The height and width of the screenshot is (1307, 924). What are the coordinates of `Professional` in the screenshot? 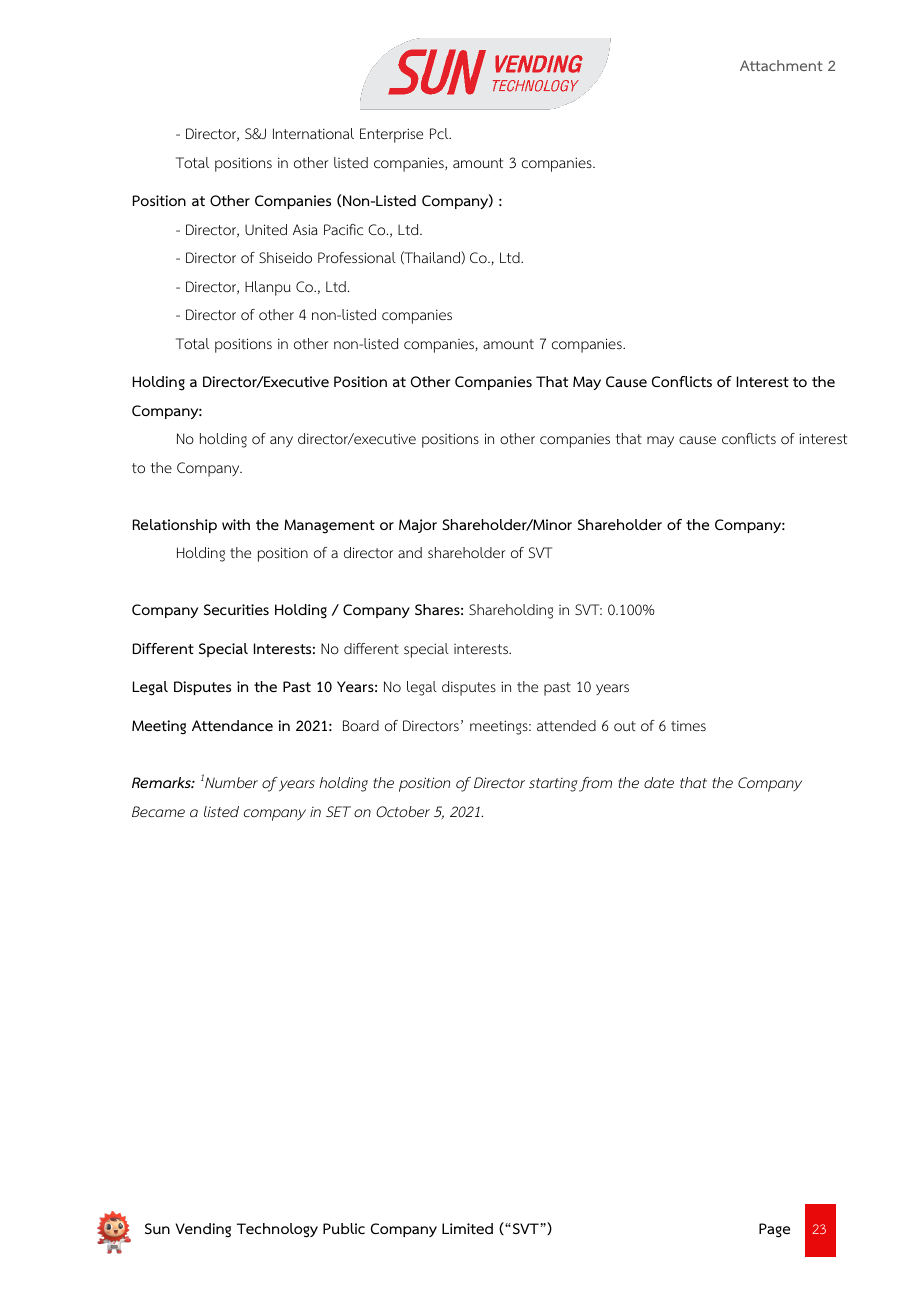 It's located at (357, 258).
